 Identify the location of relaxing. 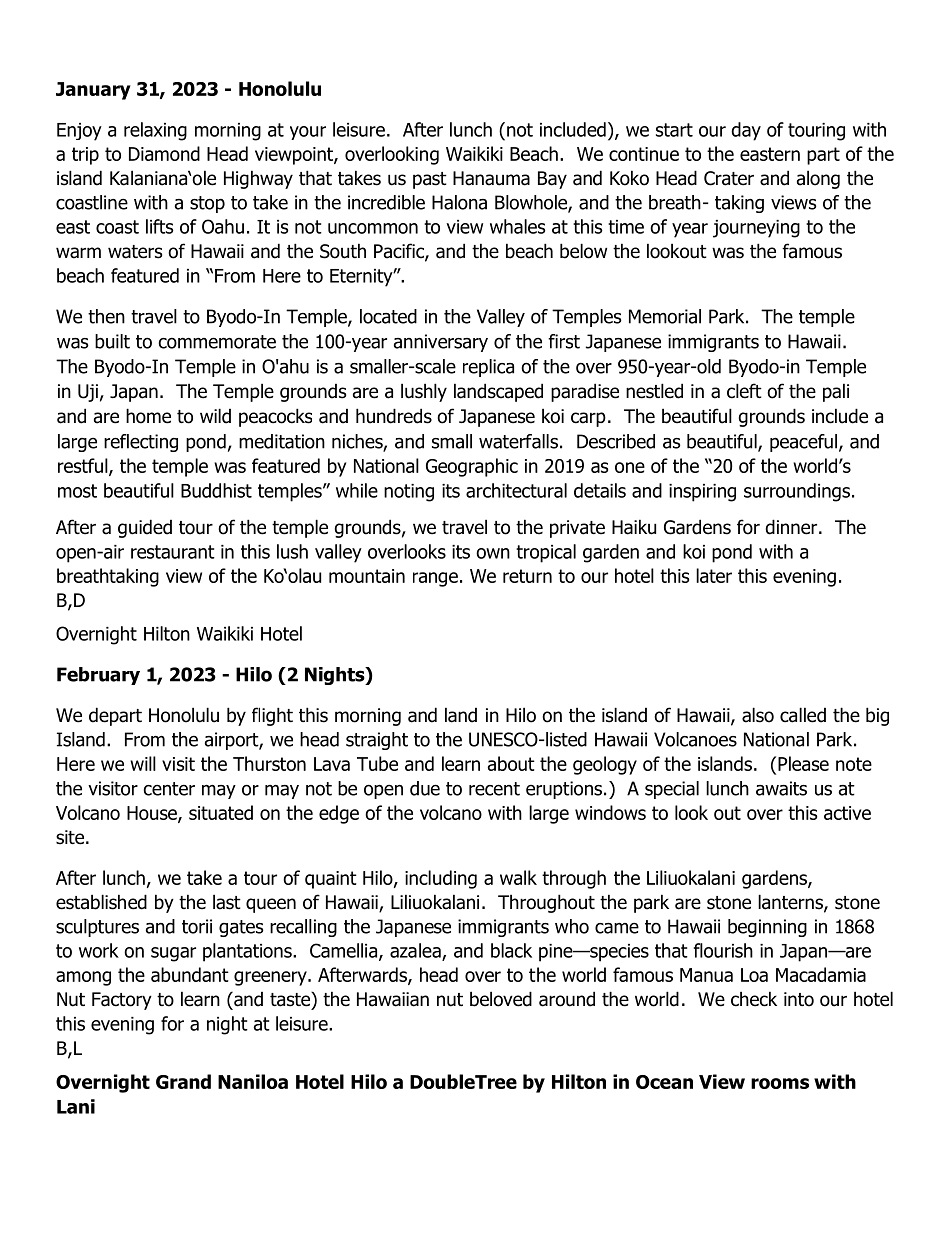
(155, 131).
